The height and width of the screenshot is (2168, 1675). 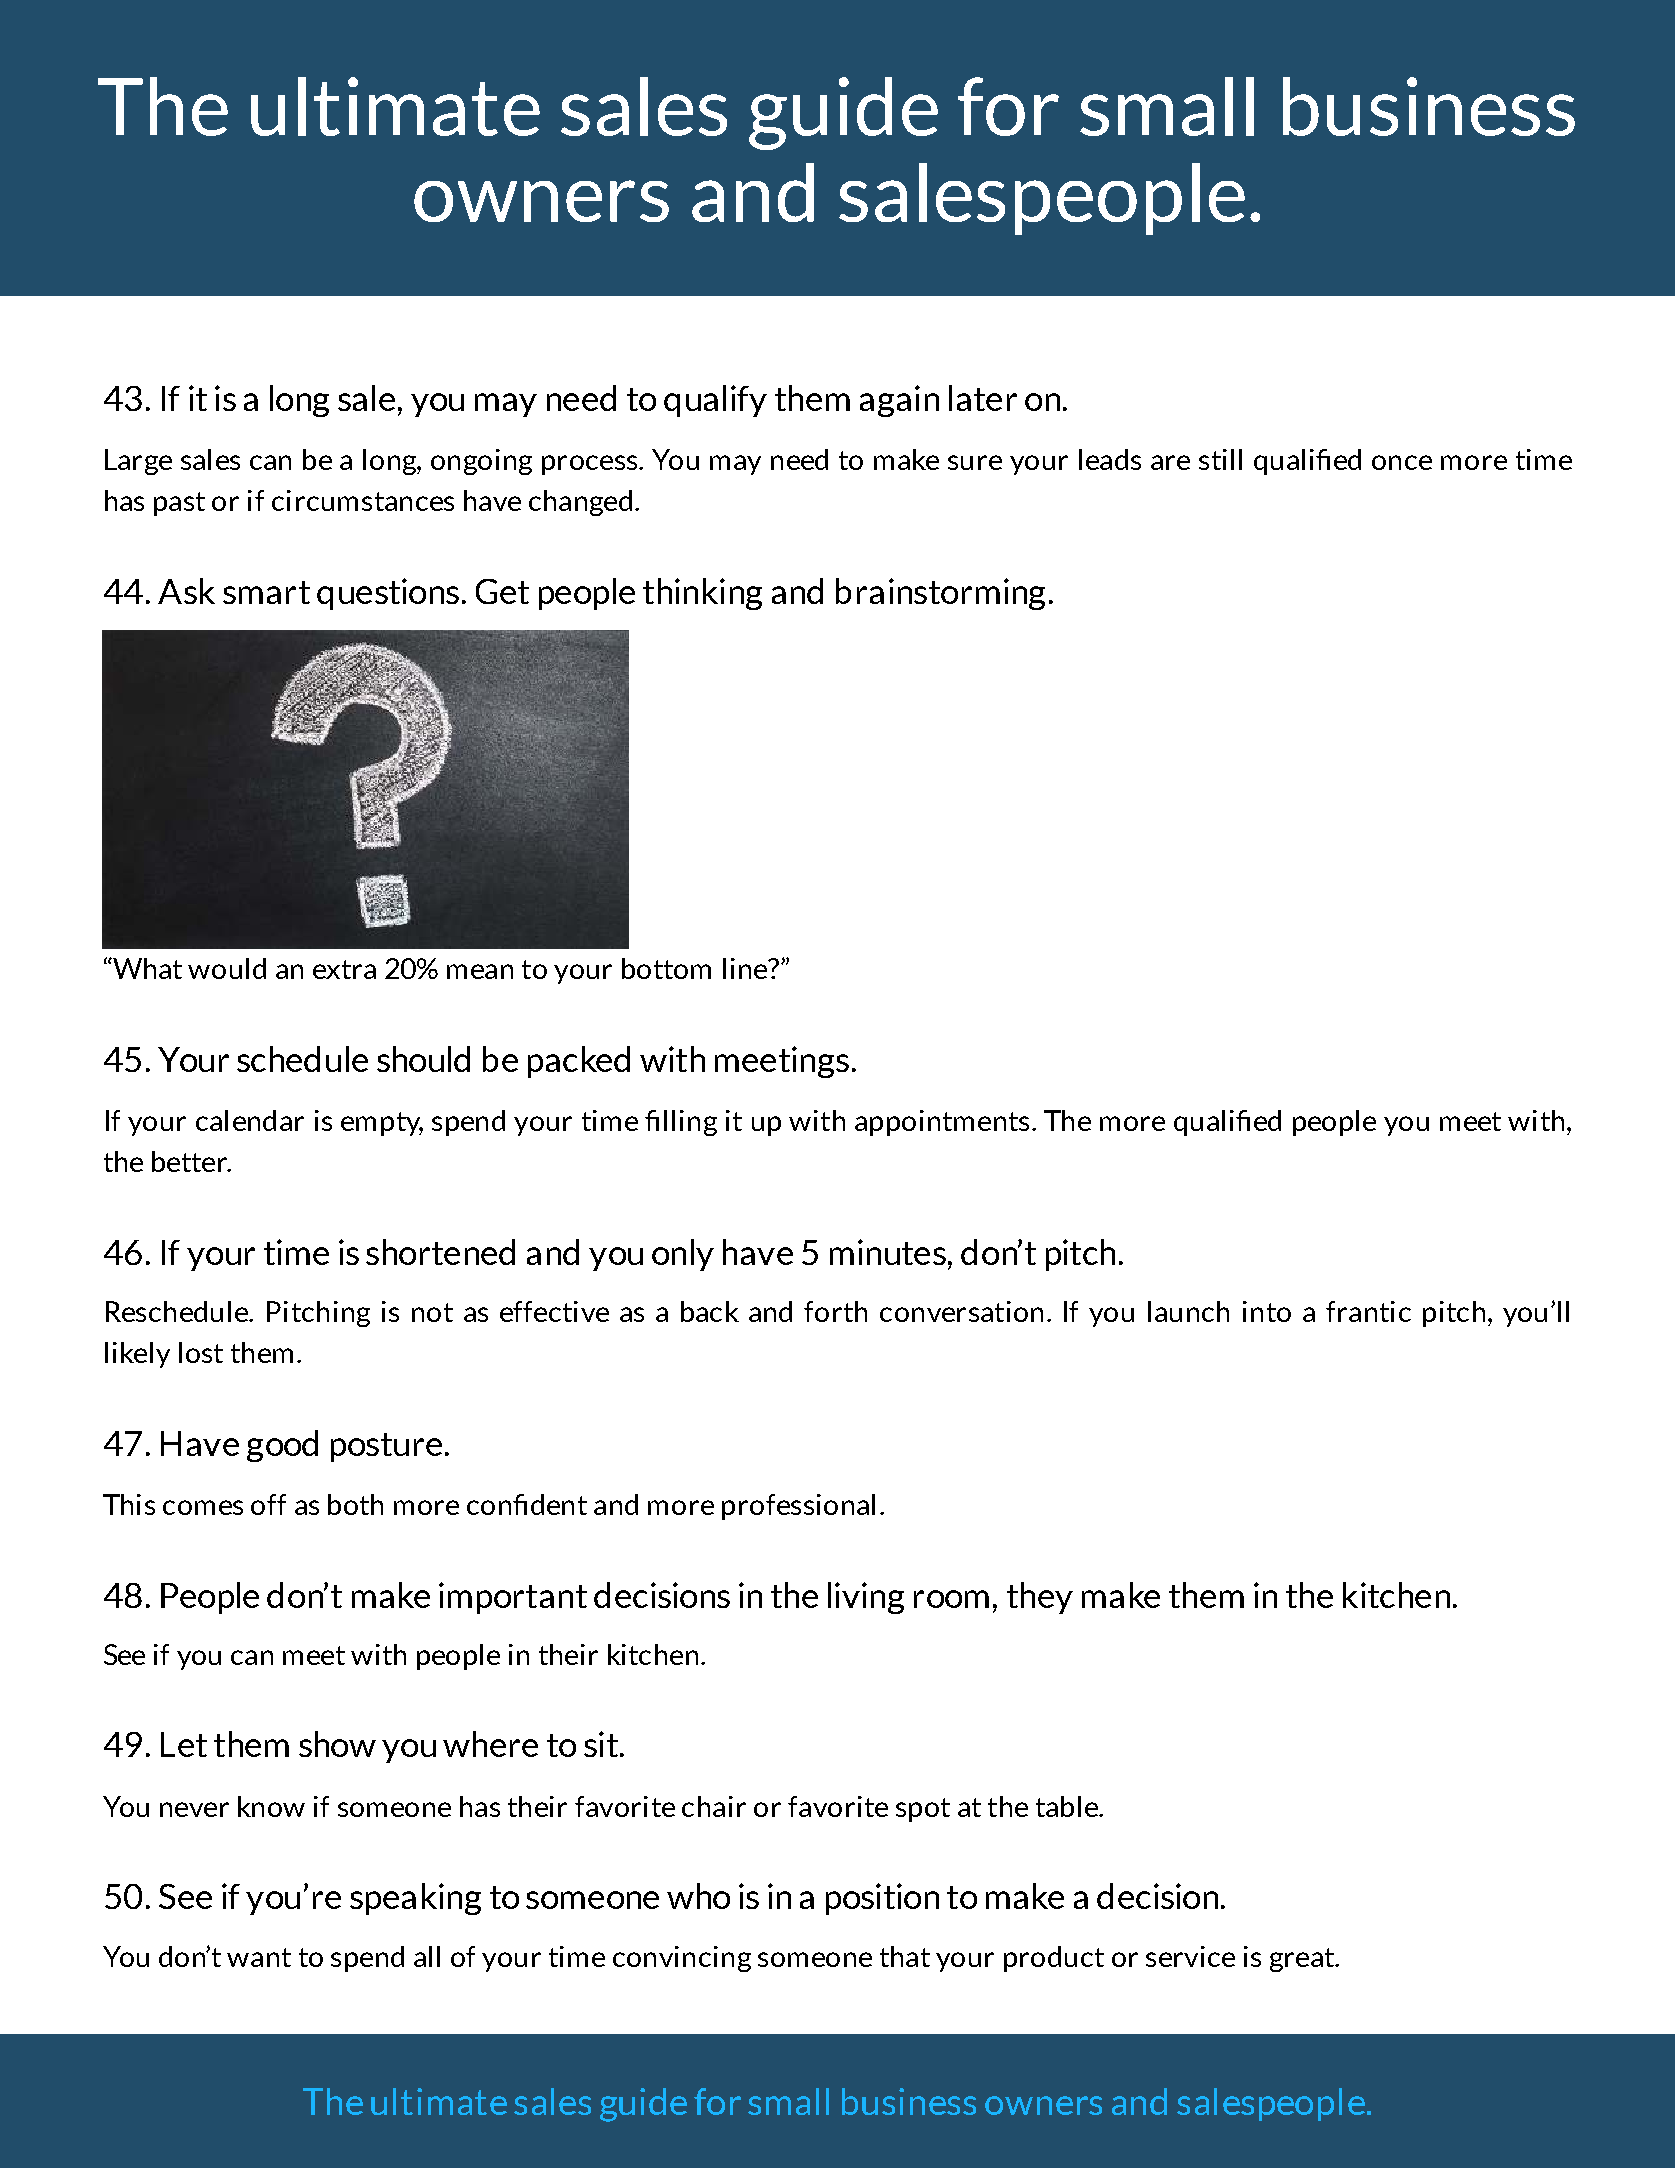 What do you see at coordinates (899, 401) in the screenshot?
I see `again` at bounding box center [899, 401].
